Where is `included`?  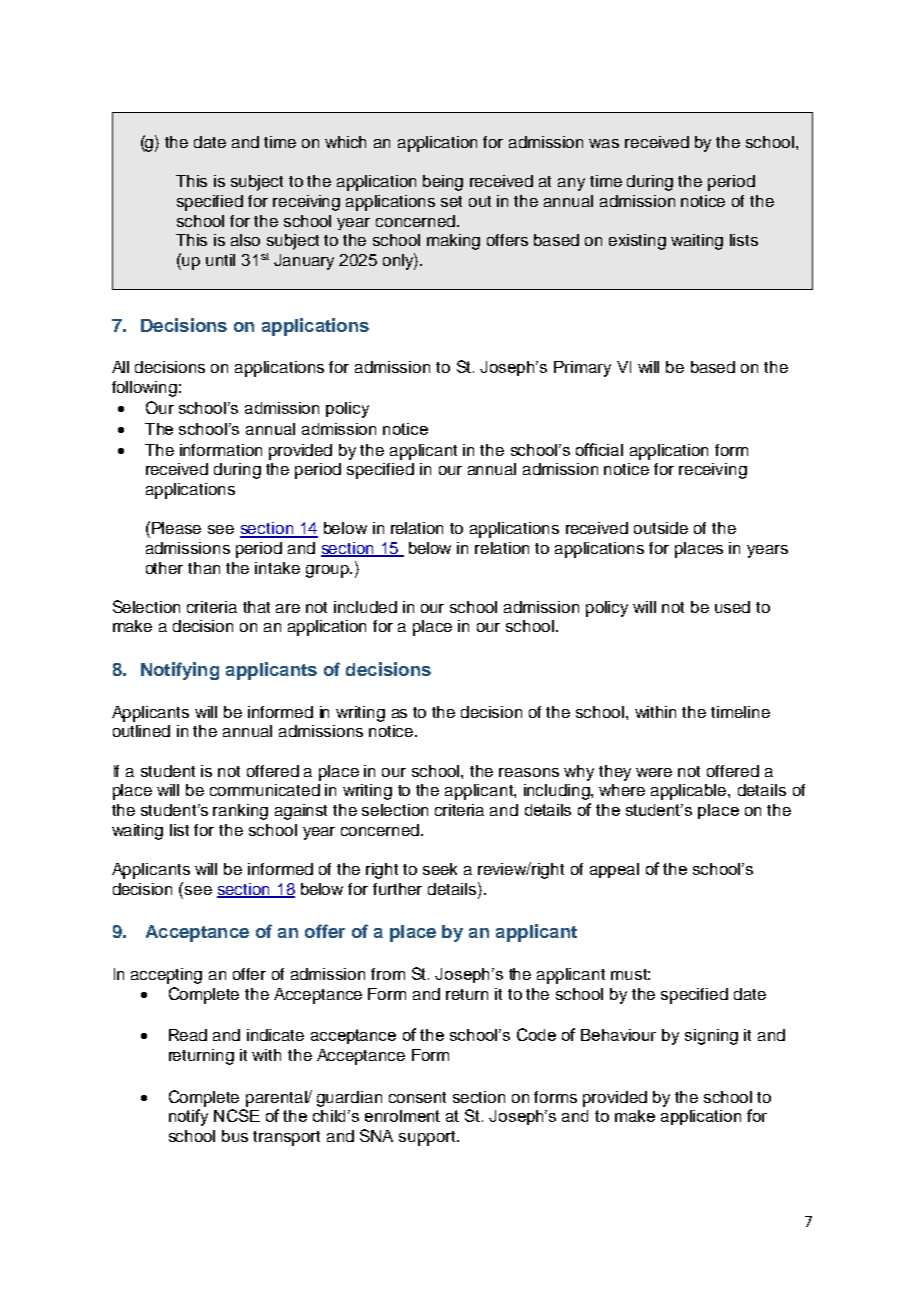 included is located at coordinates (365, 607).
